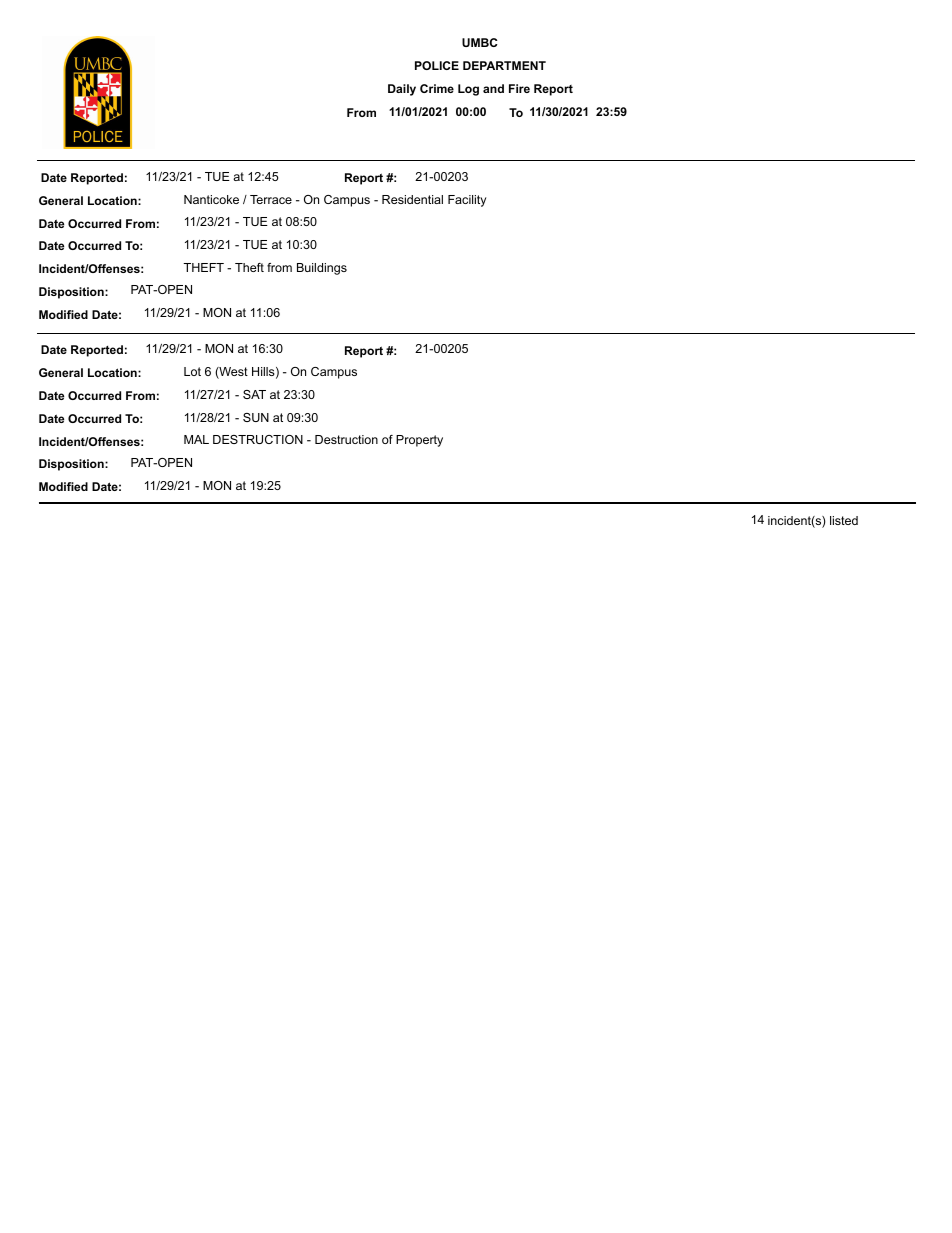  What do you see at coordinates (519, 88) in the screenshot?
I see `Fire` at bounding box center [519, 88].
